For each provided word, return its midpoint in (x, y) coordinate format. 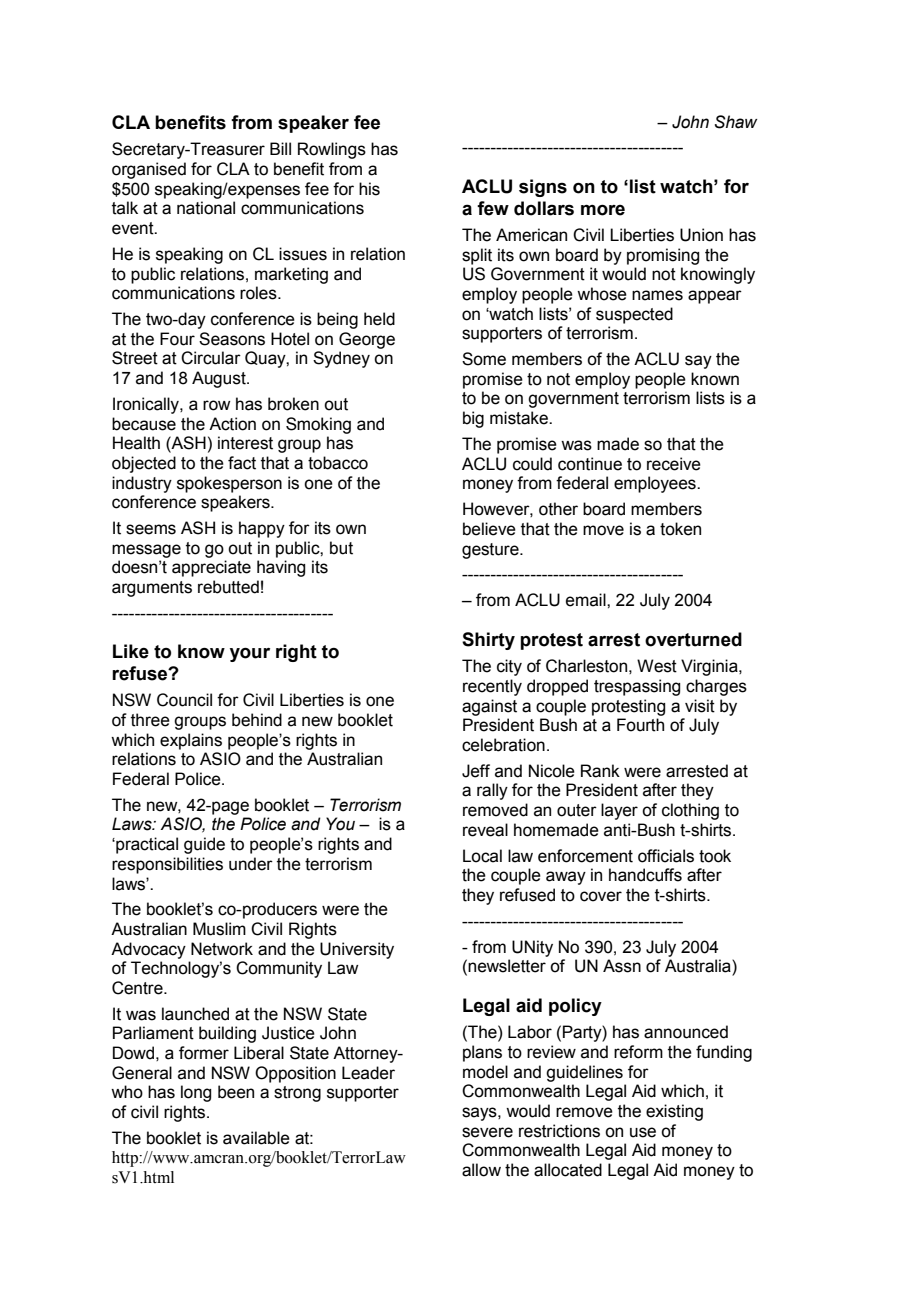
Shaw (736, 122)
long (196, 1093)
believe (489, 529)
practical (146, 845)
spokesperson (229, 484)
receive (674, 464)
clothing (690, 811)
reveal (485, 830)
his (369, 189)
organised (149, 170)
